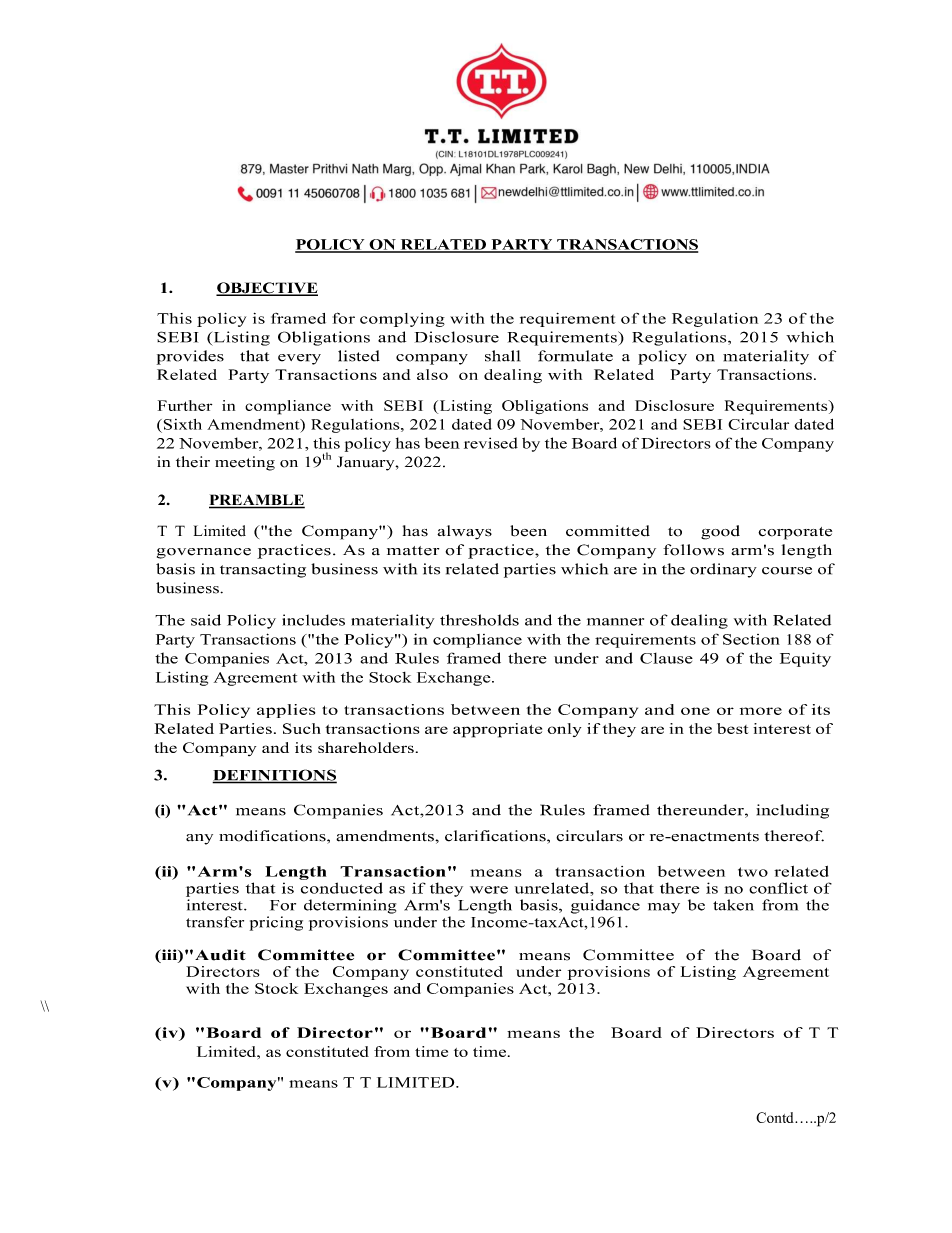  Describe the element at coordinates (245, 463) in the screenshot. I see `meeting` at that location.
